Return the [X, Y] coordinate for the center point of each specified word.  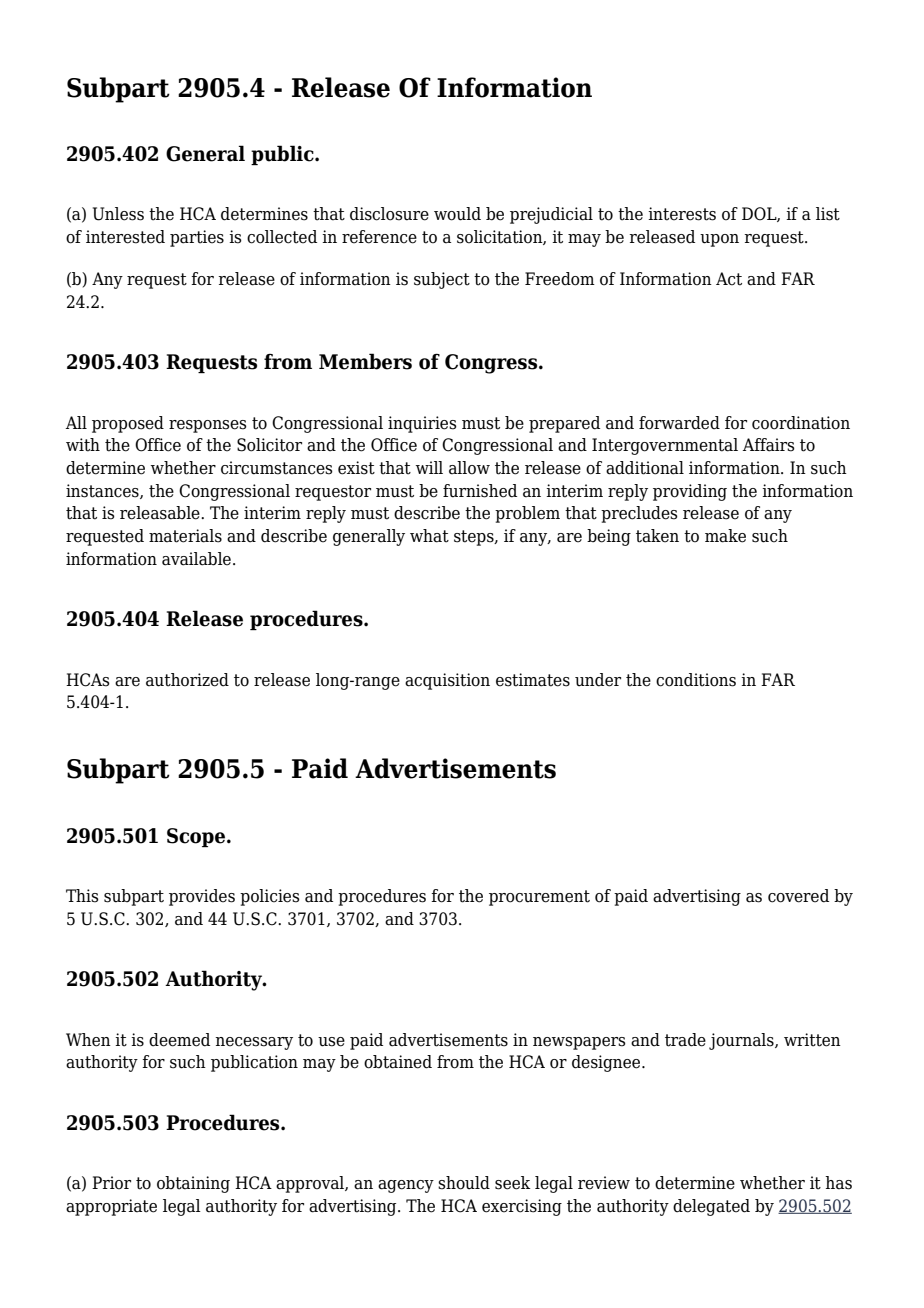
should [464, 1183]
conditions [696, 680]
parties [197, 238]
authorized [187, 680]
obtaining [193, 1184]
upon [719, 240]
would [457, 214]
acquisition [447, 681]
